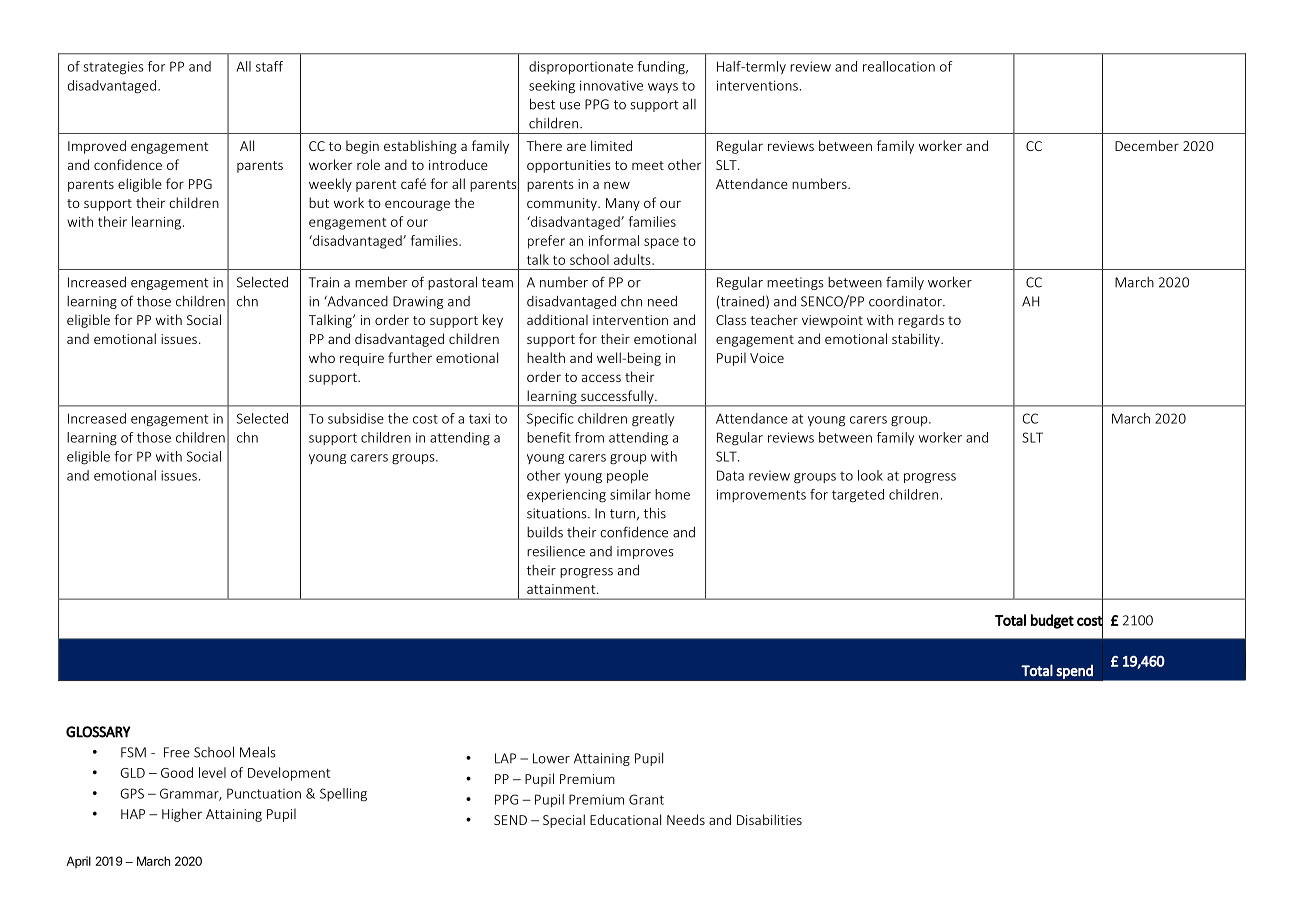  I want to click on Higher, so click(182, 815).
